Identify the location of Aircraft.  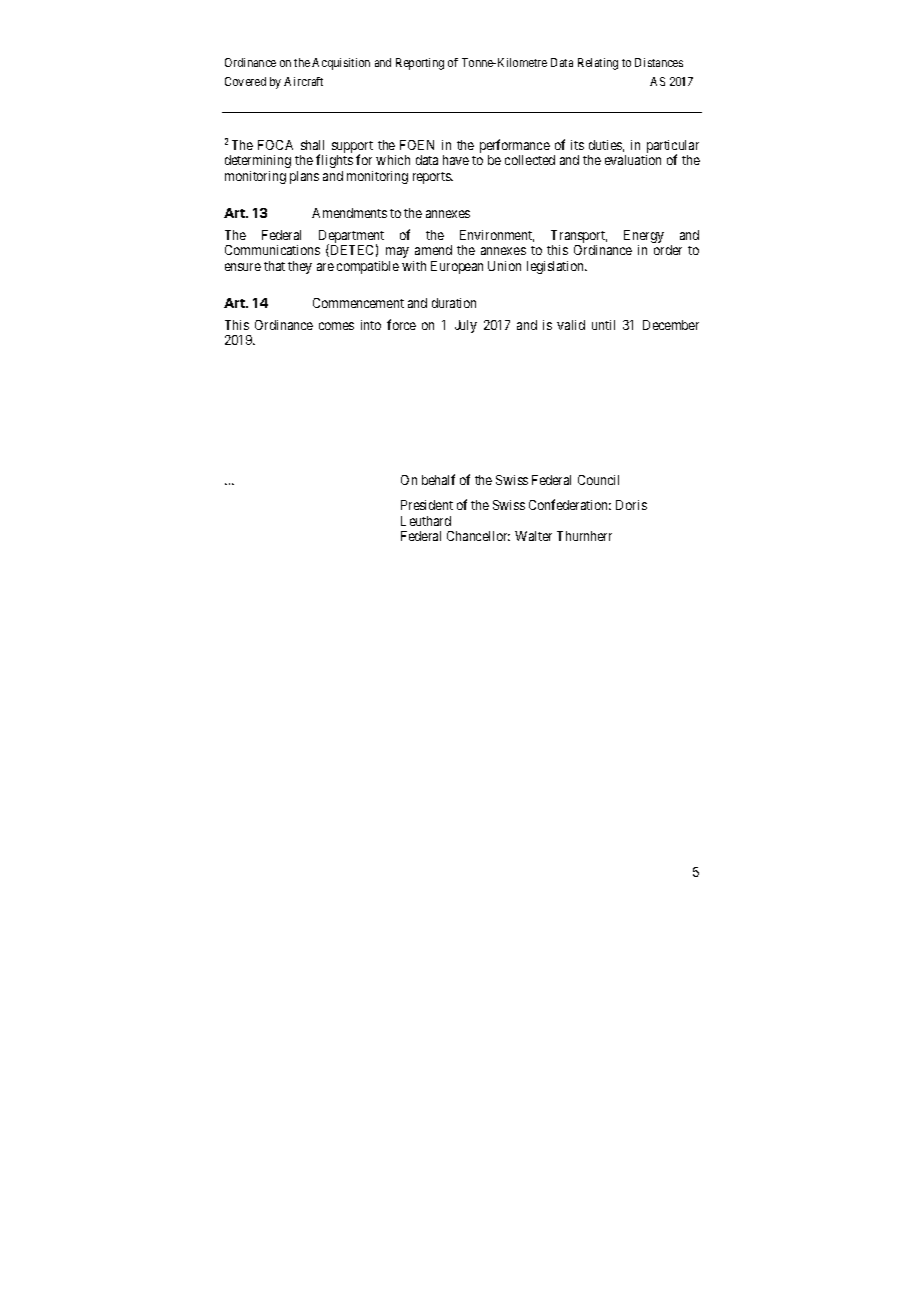
(303, 81).
